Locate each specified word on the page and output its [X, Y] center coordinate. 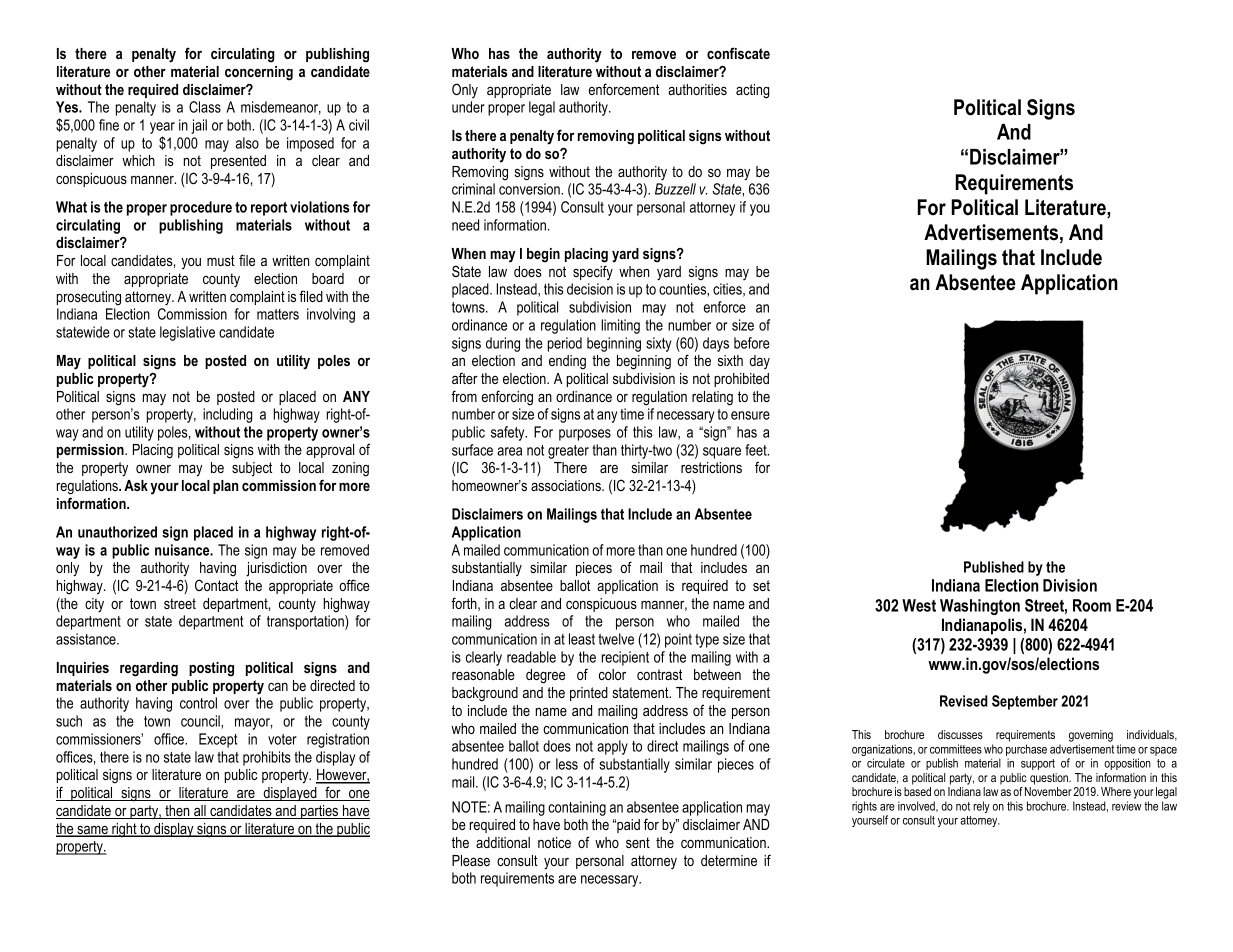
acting [752, 91]
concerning [259, 73]
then [177, 812]
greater [568, 452]
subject [252, 469]
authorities [697, 89]
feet [757, 450]
